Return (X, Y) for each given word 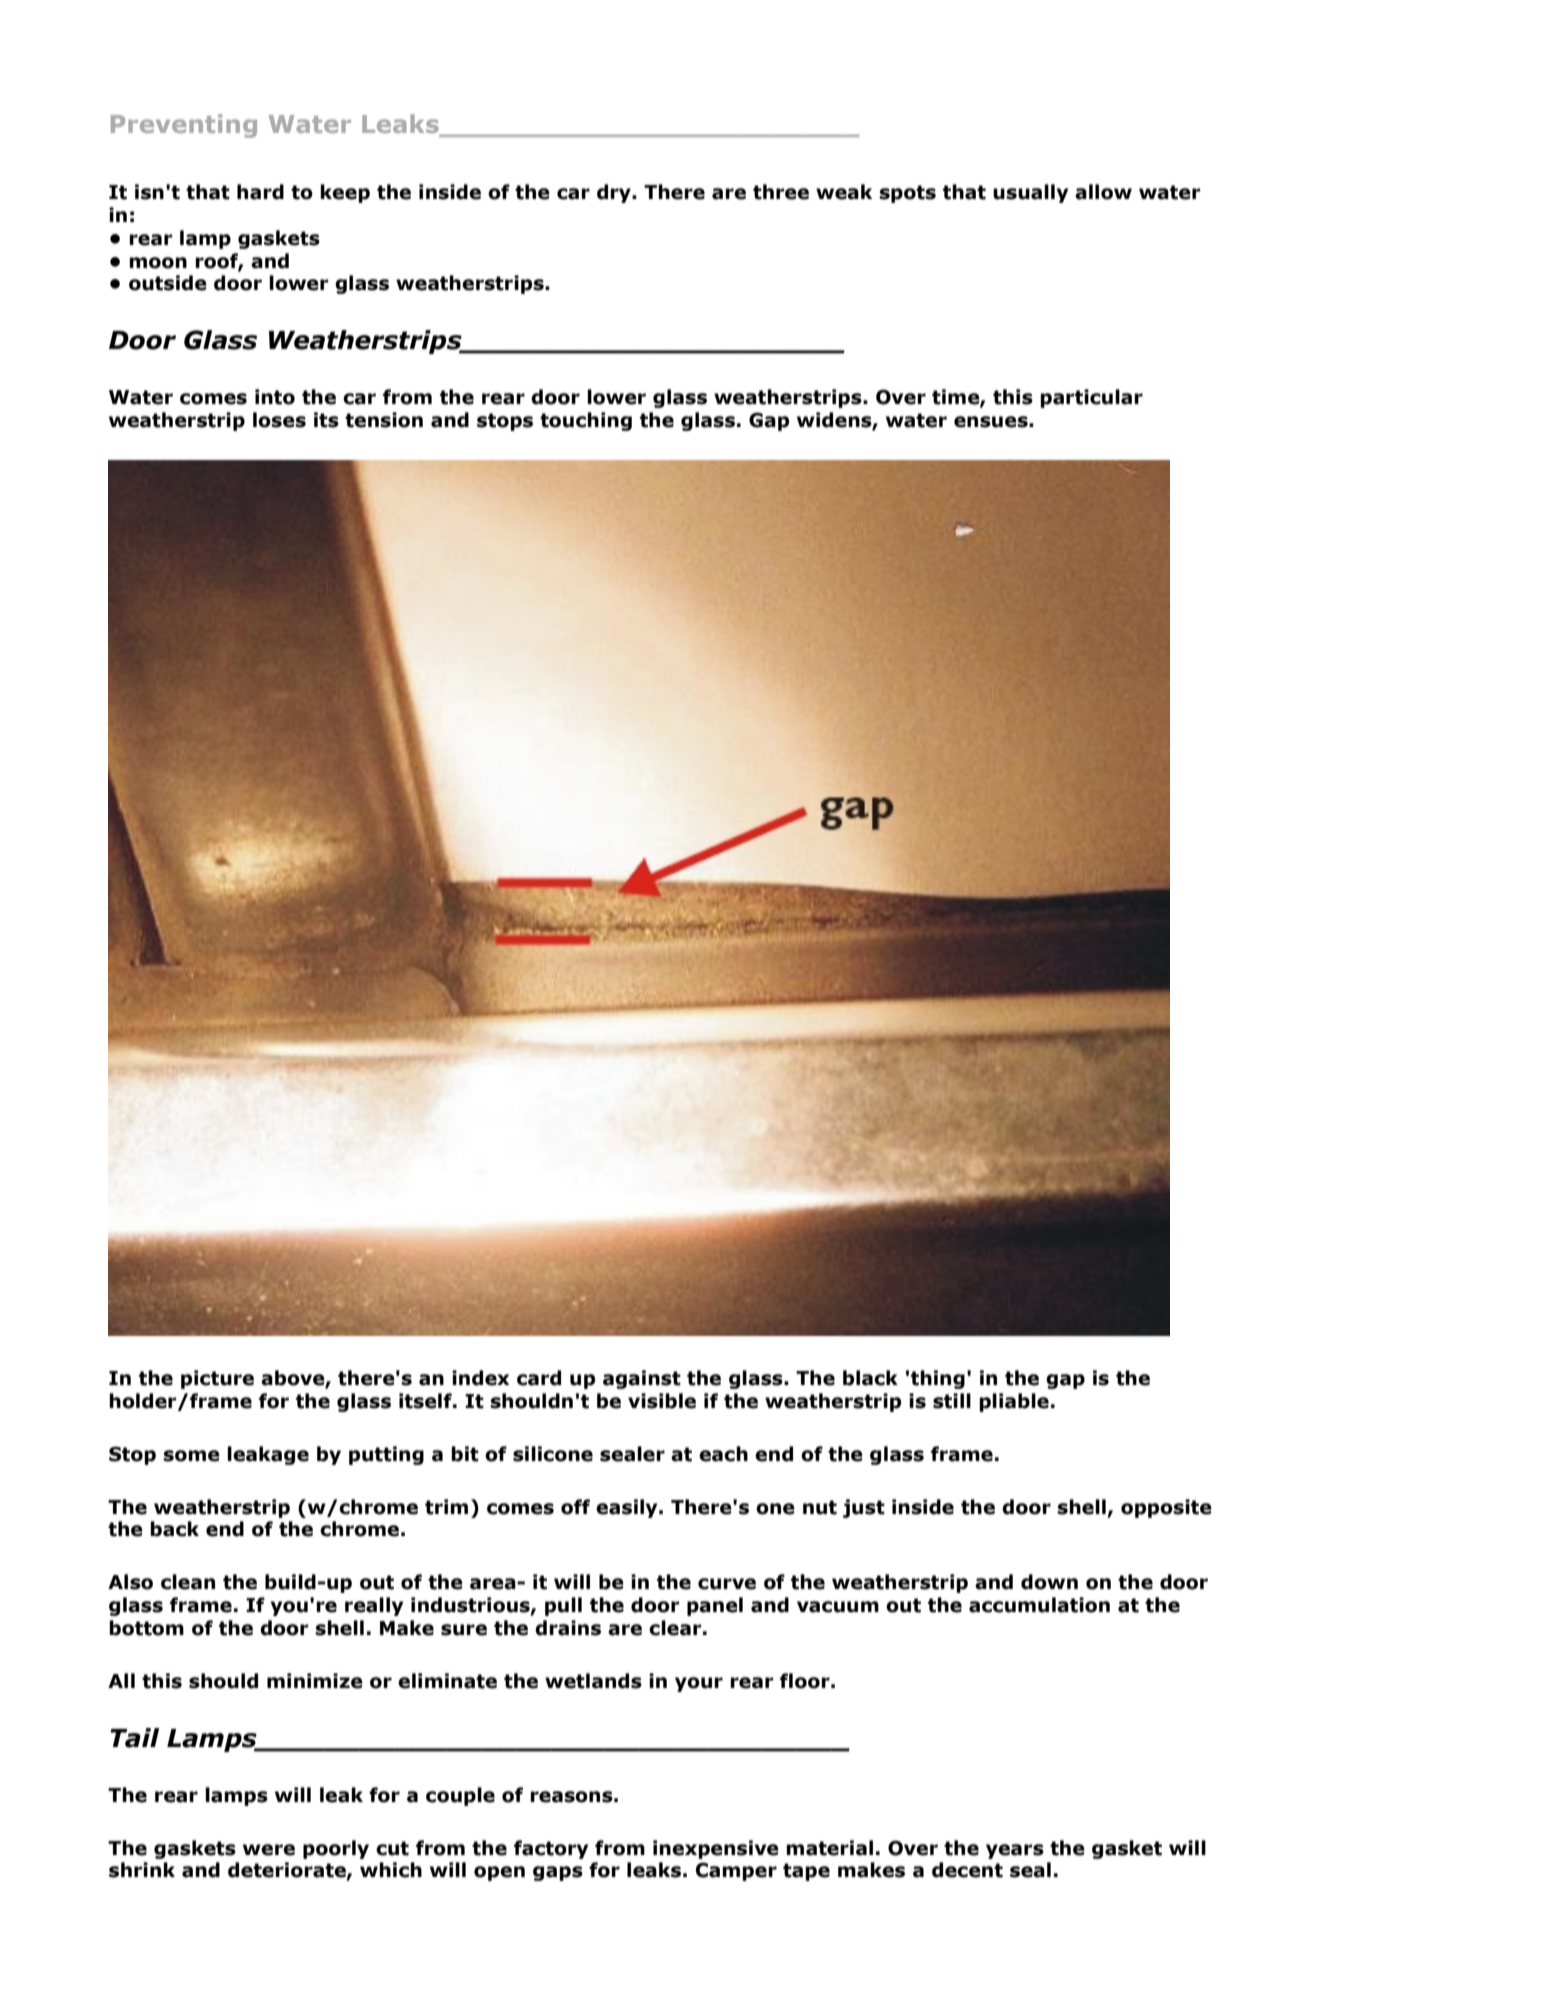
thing (938, 1379)
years (1015, 1851)
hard (260, 192)
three (781, 192)
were (269, 1850)
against (642, 1379)
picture (217, 1379)
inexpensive (716, 1849)
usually (1030, 193)
